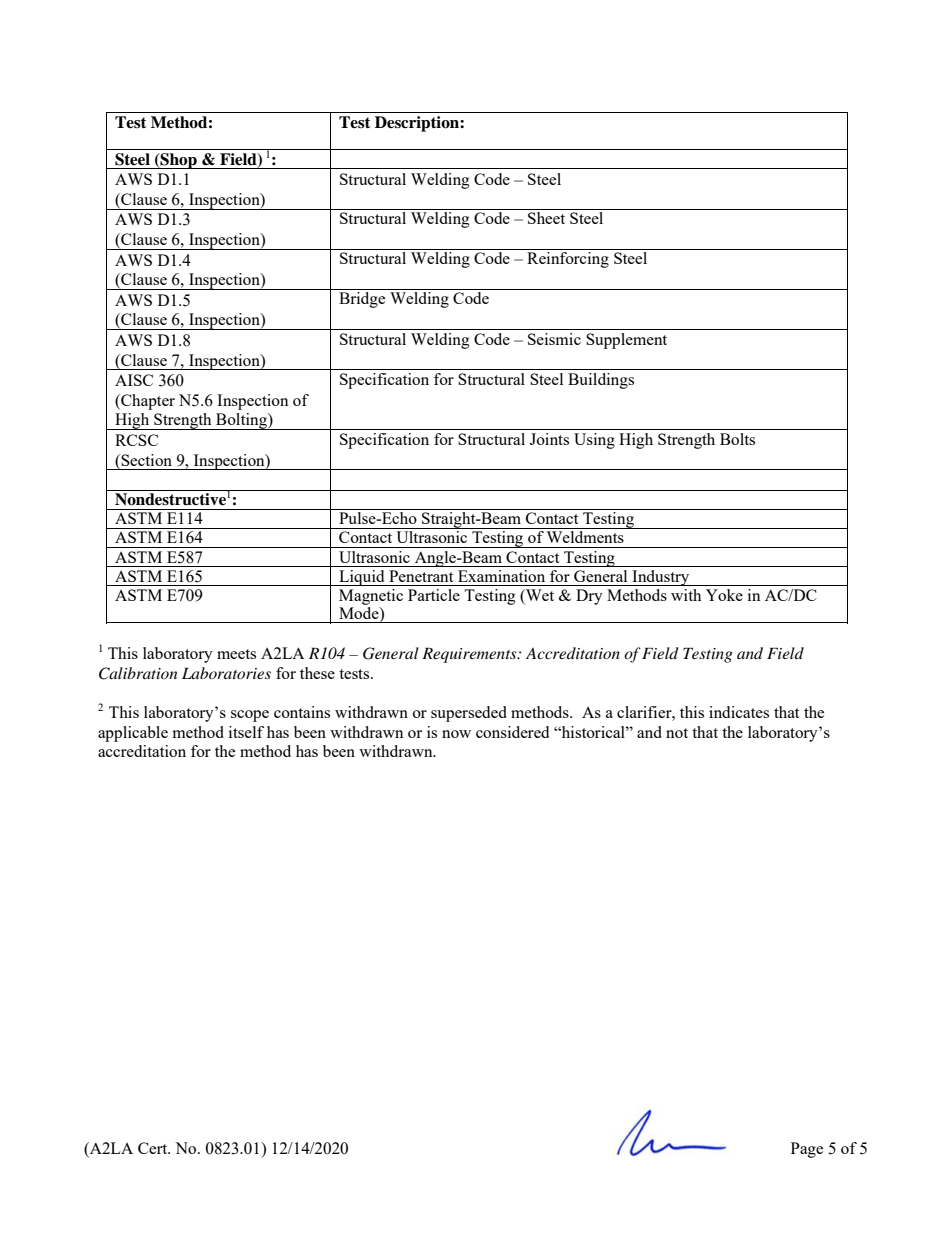 The width and height of the screenshot is (952, 1233). Describe the element at coordinates (470, 655) in the screenshot. I see `Requirements` at that location.
